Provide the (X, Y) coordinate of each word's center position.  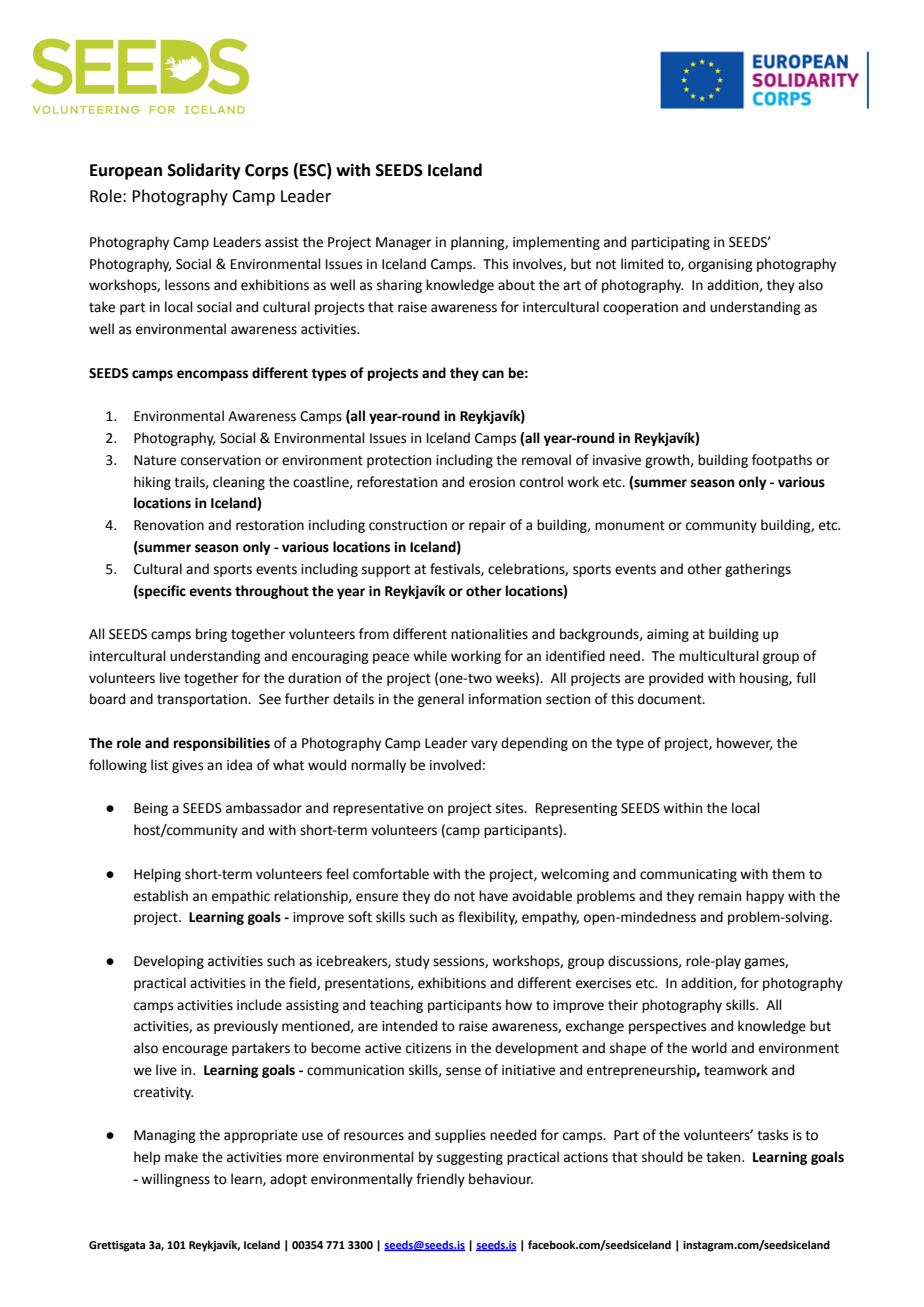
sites (511, 808)
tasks (772, 1135)
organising (720, 265)
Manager (404, 243)
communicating (688, 875)
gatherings (758, 570)
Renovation (169, 525)
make (181, 1157)
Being (151, 809)
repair (487, 526)
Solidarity (204, 171)
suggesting (470, 1158)
